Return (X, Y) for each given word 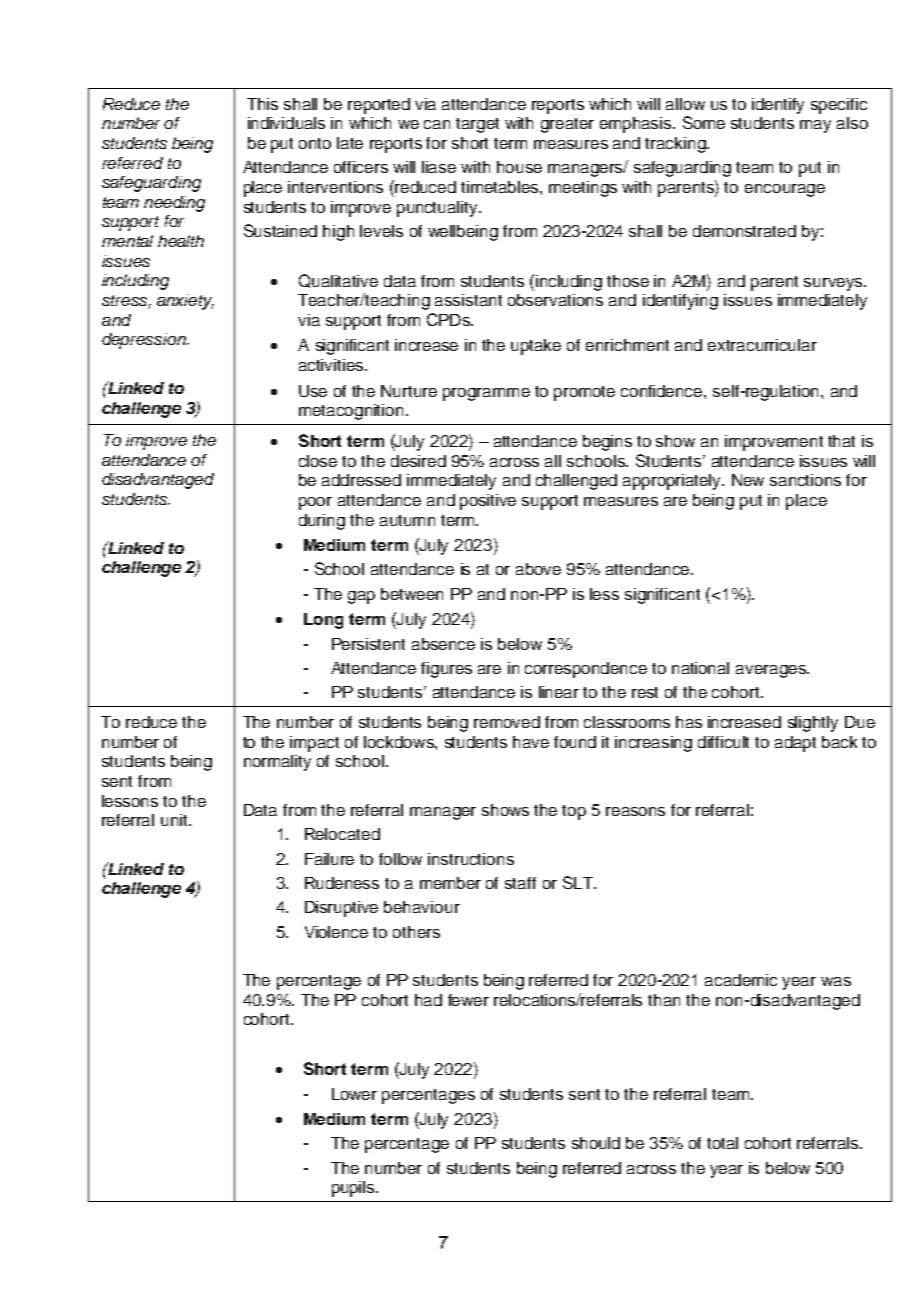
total (722, 1143)
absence (443, 644)
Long (323, 621)
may (815, 126)
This (262, 104)
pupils (354, 1189)
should (596, 1143)
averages (772, 671)
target (477, 125)
